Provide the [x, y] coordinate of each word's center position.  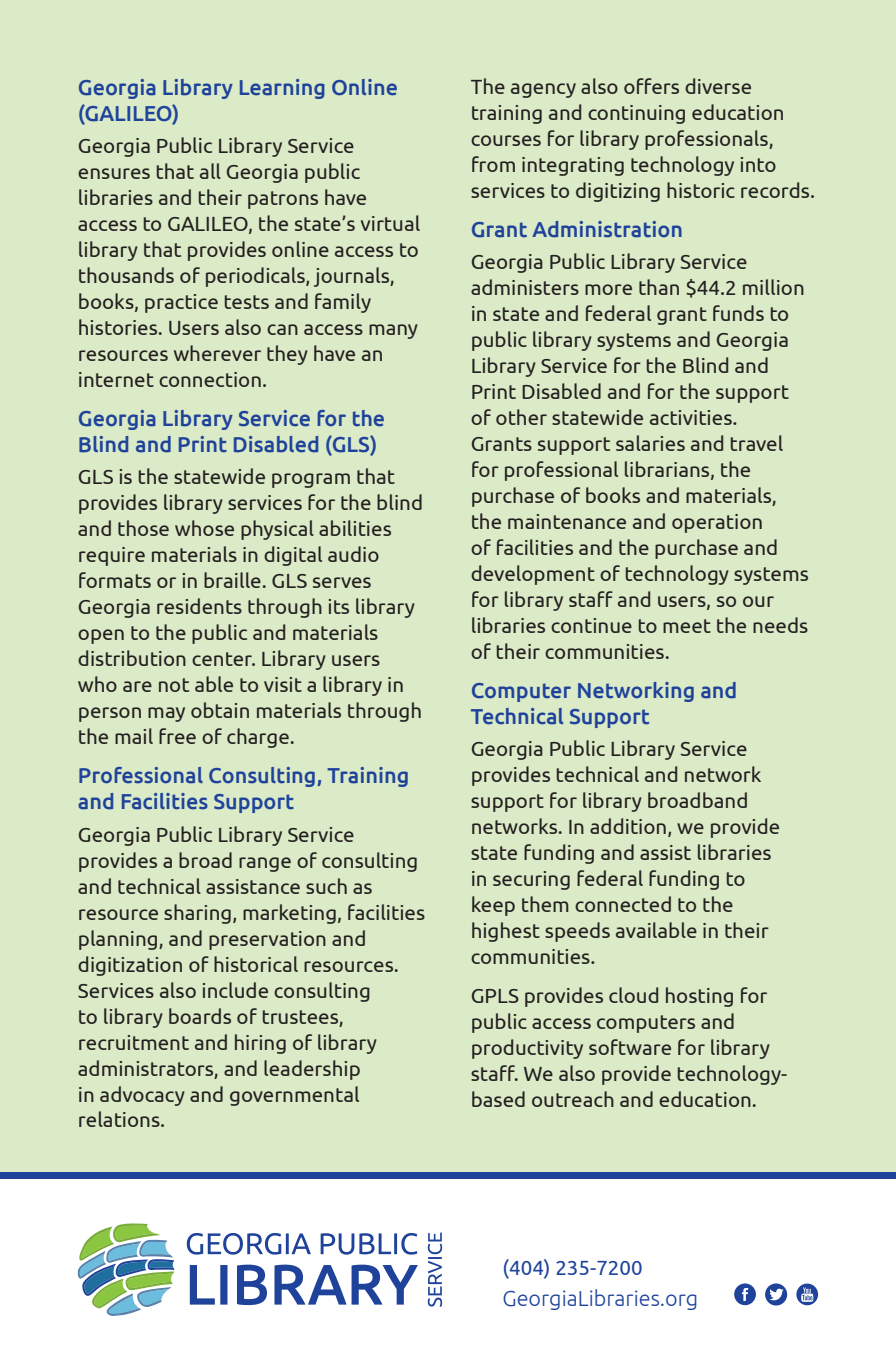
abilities [355, 528]
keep [493, 906]
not [174, 685]
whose [204, 528]
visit [283, 684]
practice [181, 303]
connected [623, 904]
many [393, 331]
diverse [718, 86]
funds [738, 313]
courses [506, 140]
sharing [197, 914]
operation [717, 523]
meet [687, 626]
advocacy [142, 1096]
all [210, 171]
